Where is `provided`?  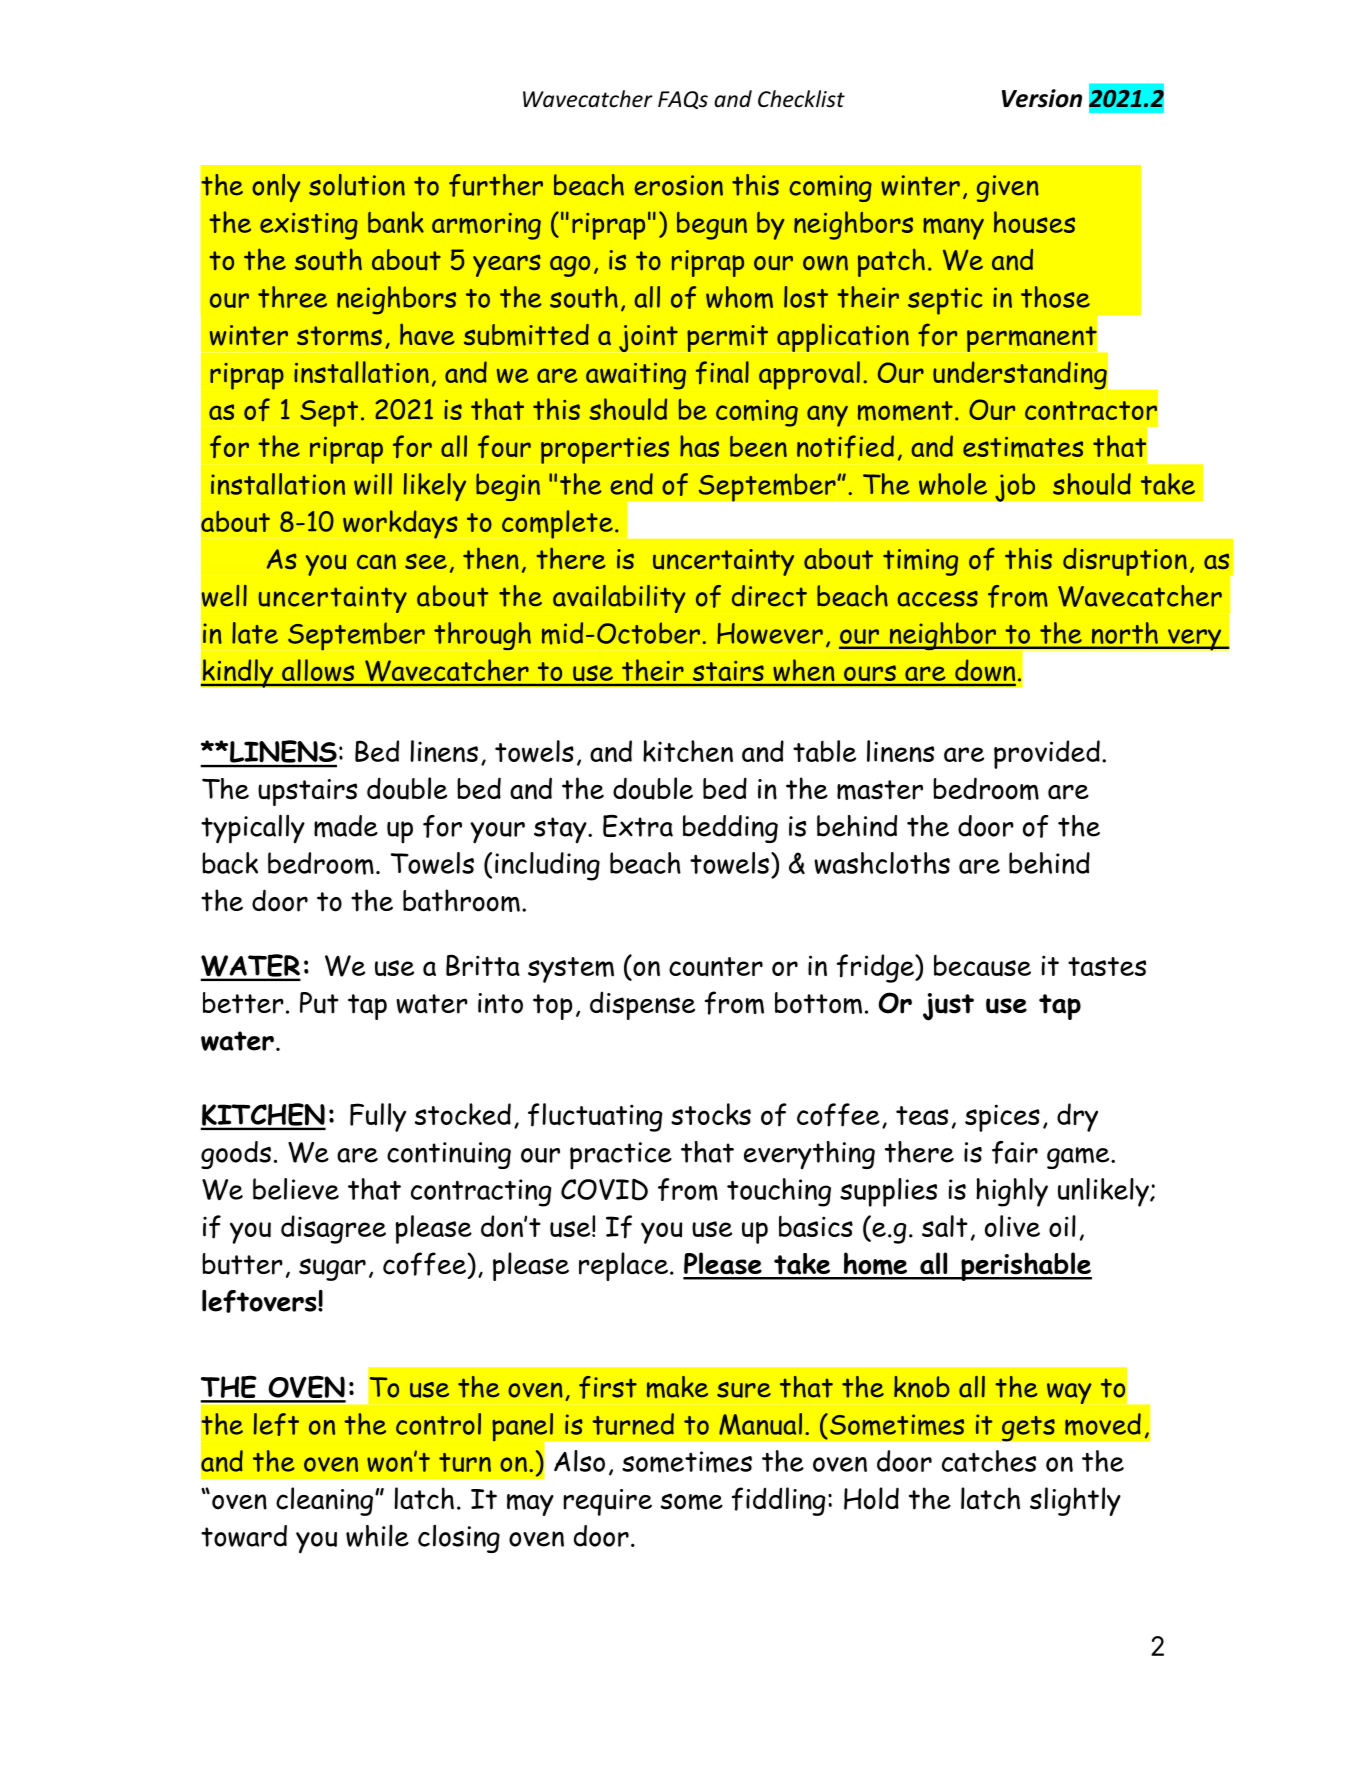
provided is located at coordinates (1047, 754).
